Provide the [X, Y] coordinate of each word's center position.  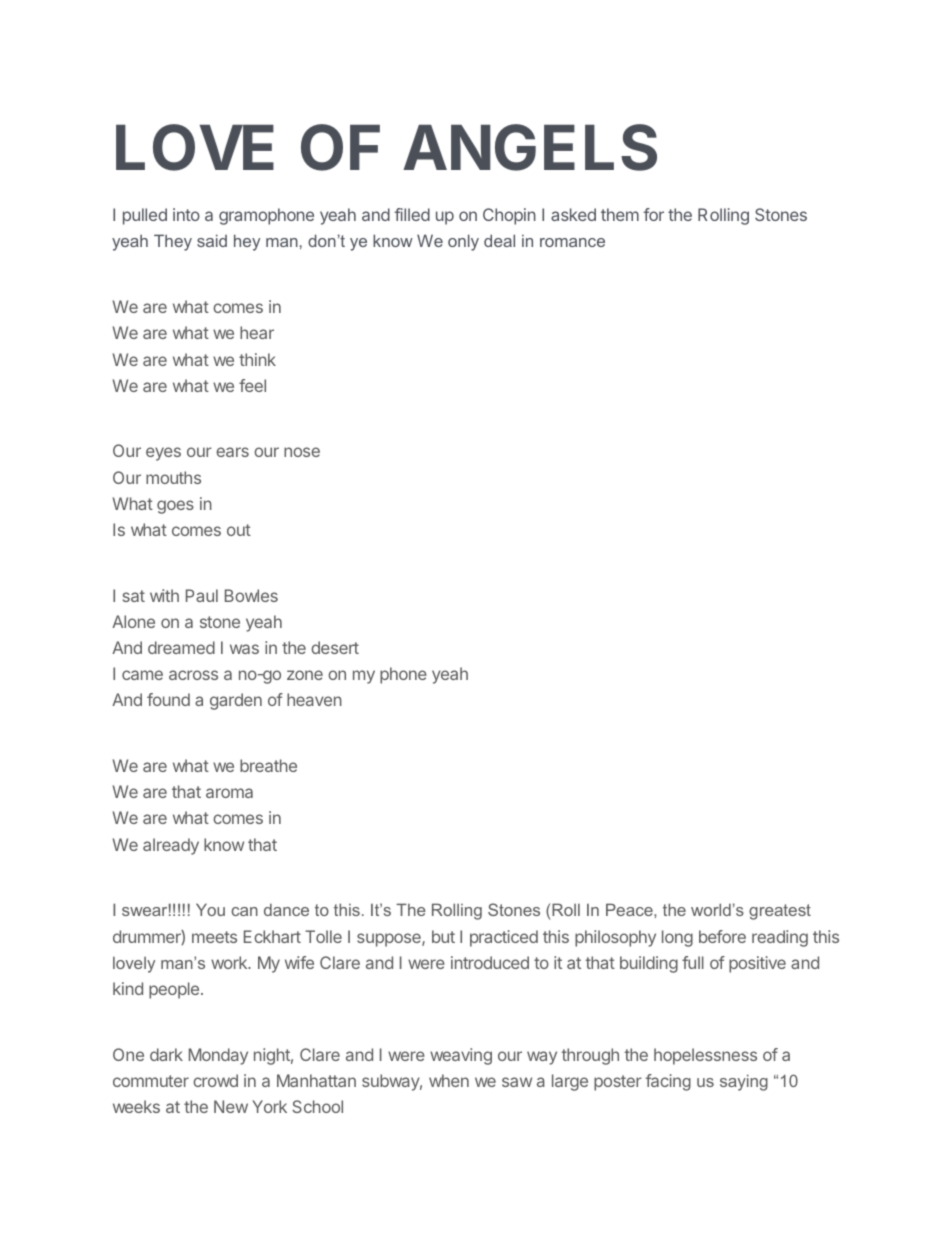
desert [335, 647]
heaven [314, 699]
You [210, 909]
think [257, 359]
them [620, 214]
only [463, 242]
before [722, 936]
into [186, 214]
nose [302, 452]
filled [412, 214]
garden [236, 701]
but [443, 936]
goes [175, 507]
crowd [215, 1080]
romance [572, 242]
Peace [630, 909]
